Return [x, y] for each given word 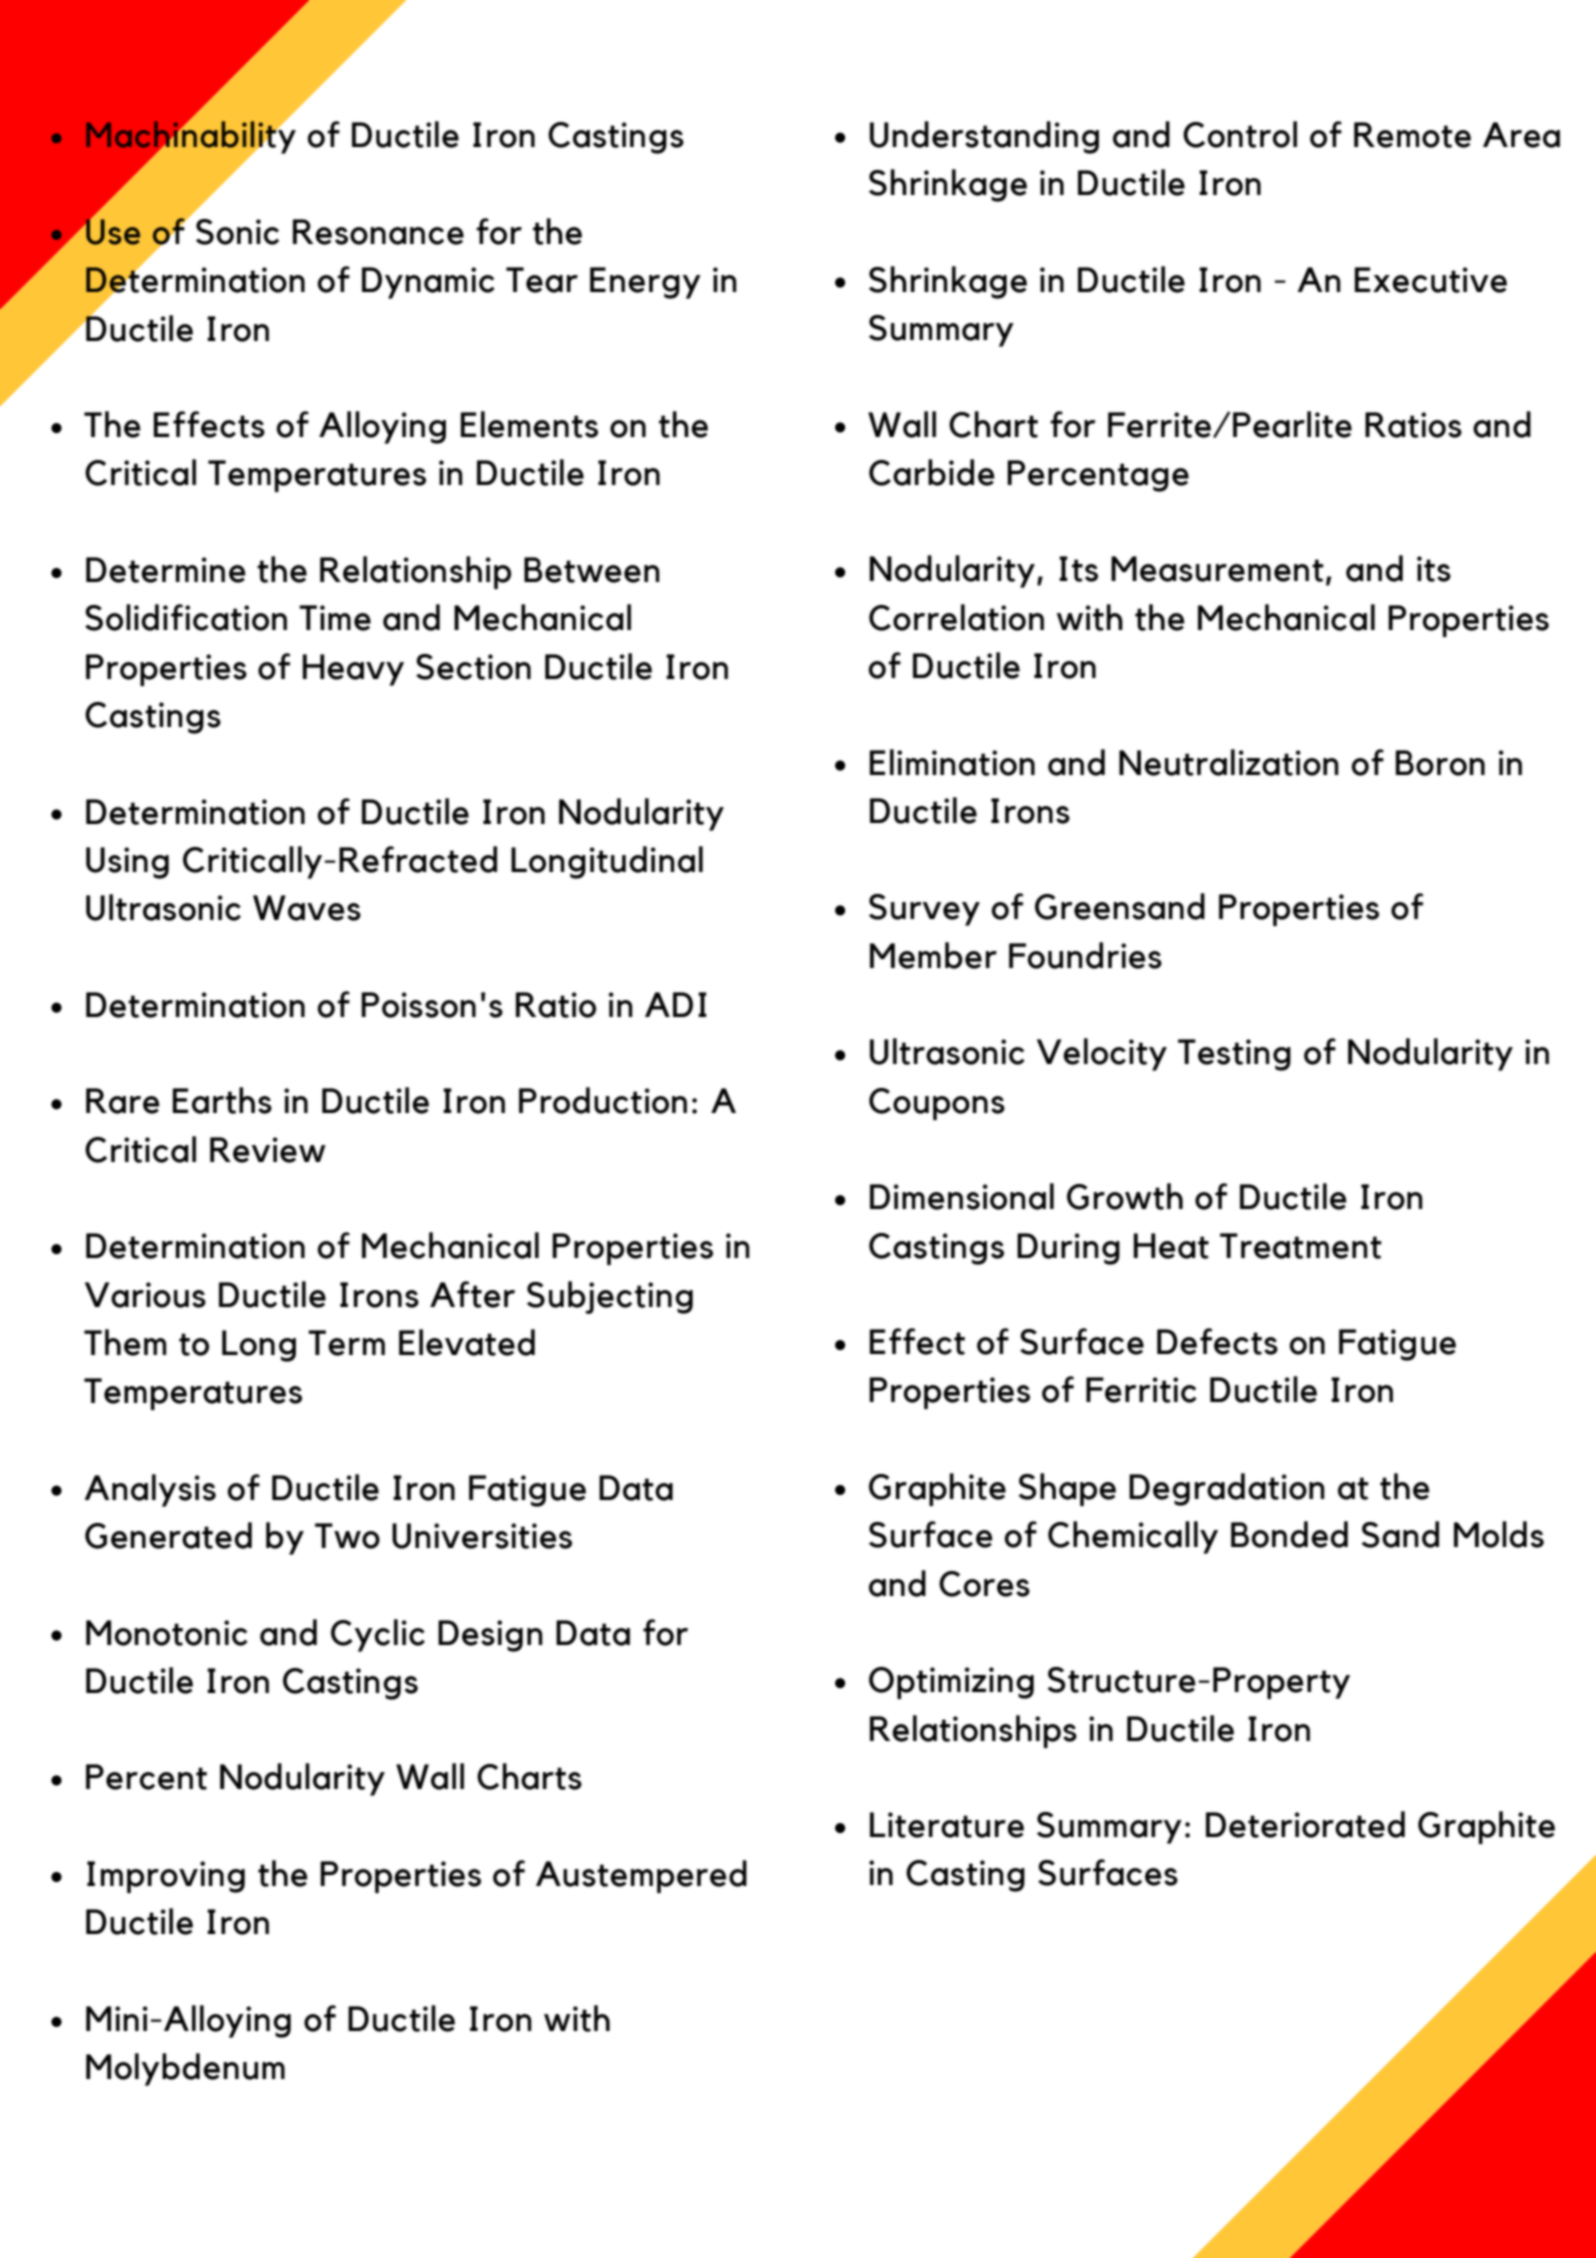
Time [335, 618]
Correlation [956, 617]
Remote [1412, 135]
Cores [984, 1584]
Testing [1234, 1055]
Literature [947, 1825]
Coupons [937, 1104]
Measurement [1217, 569]
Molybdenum [185, 2069]
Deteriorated [1305, 1824]
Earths [222, 1100]
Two [347, 1536]
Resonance [378, 232]
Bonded [1289, 1534]
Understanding [984, 137]
